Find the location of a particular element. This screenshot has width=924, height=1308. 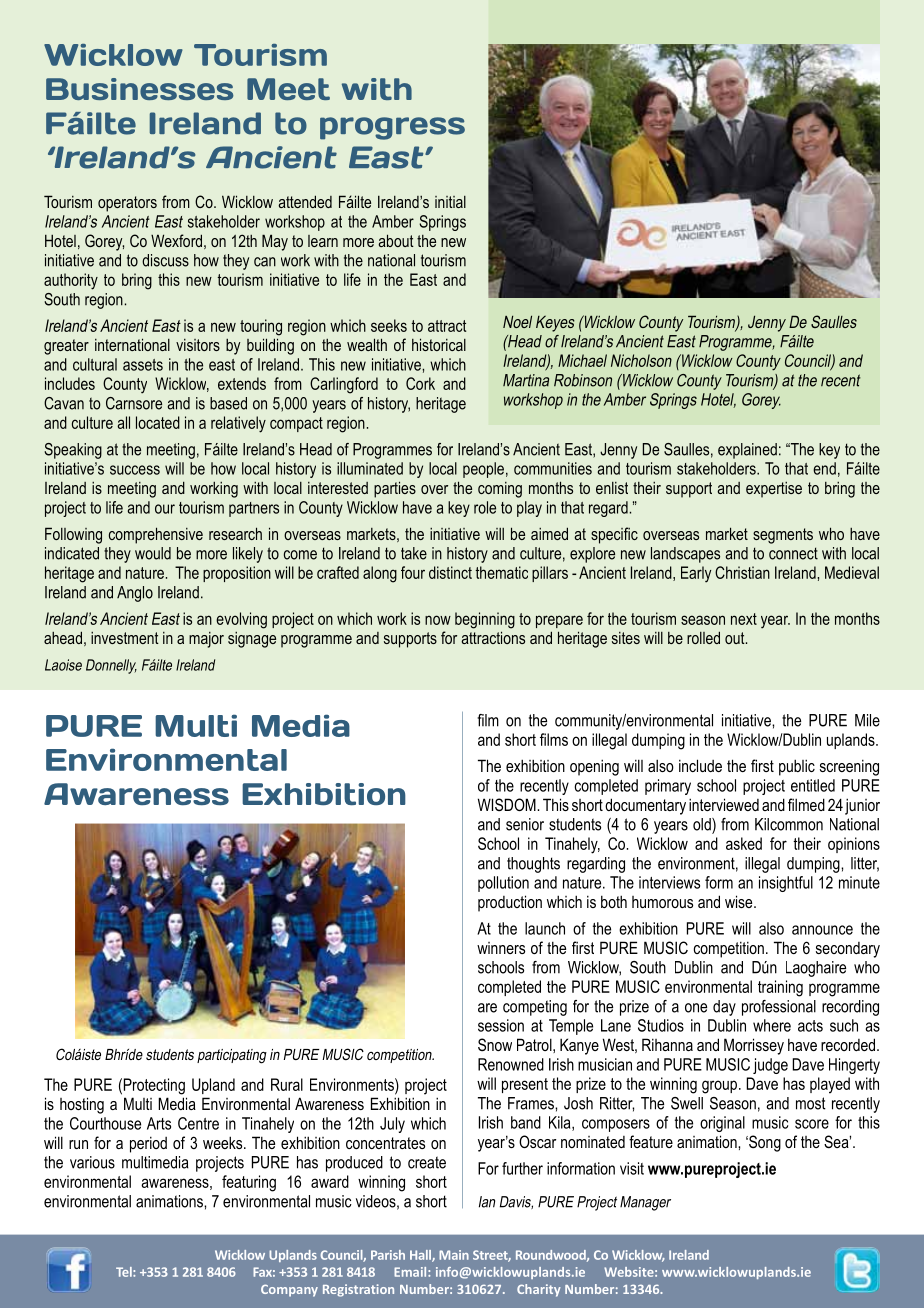

pollution is located at coordinates (503, 884).
